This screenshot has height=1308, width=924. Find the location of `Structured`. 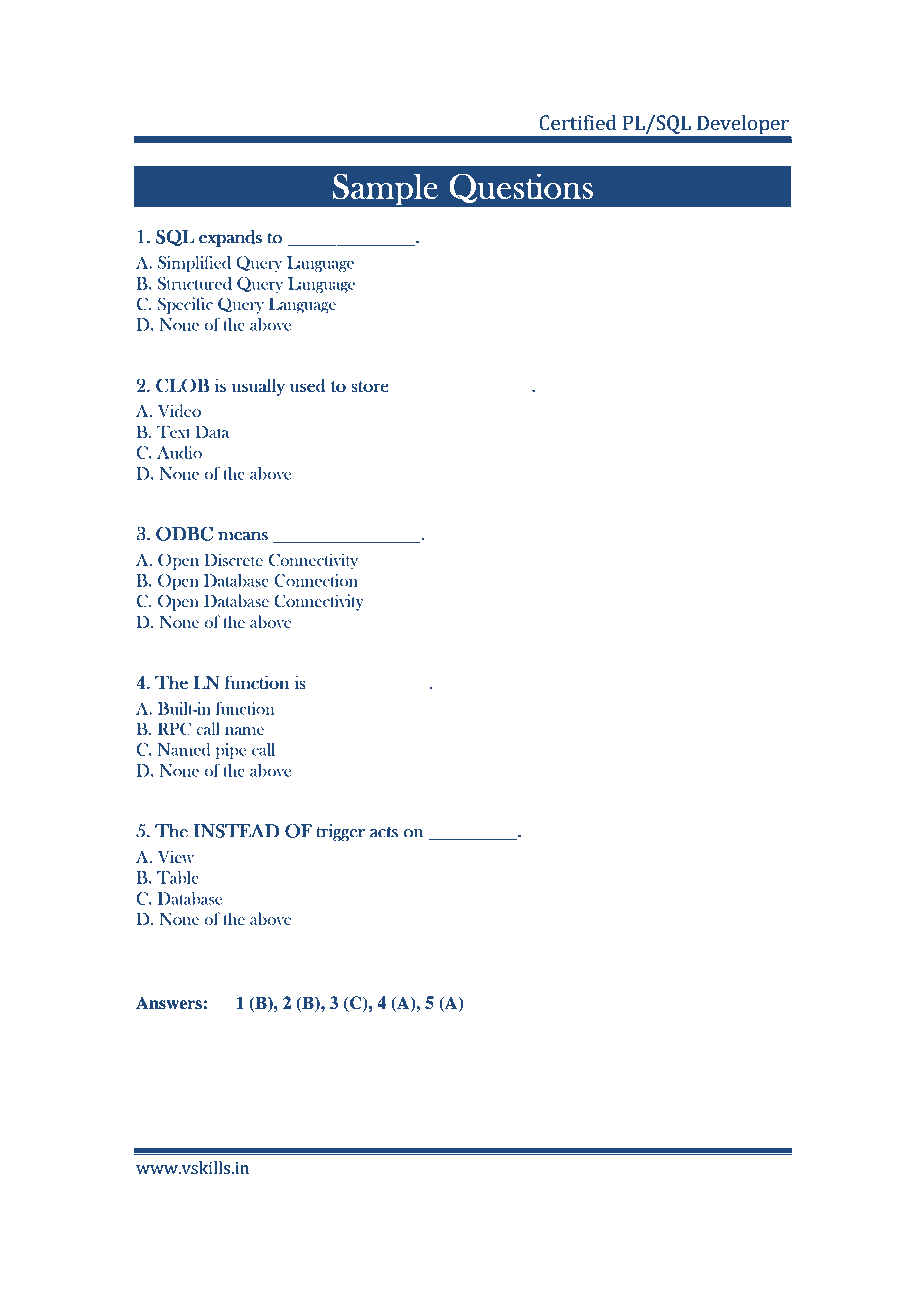

Structured is located at coordinates (195, 283).
